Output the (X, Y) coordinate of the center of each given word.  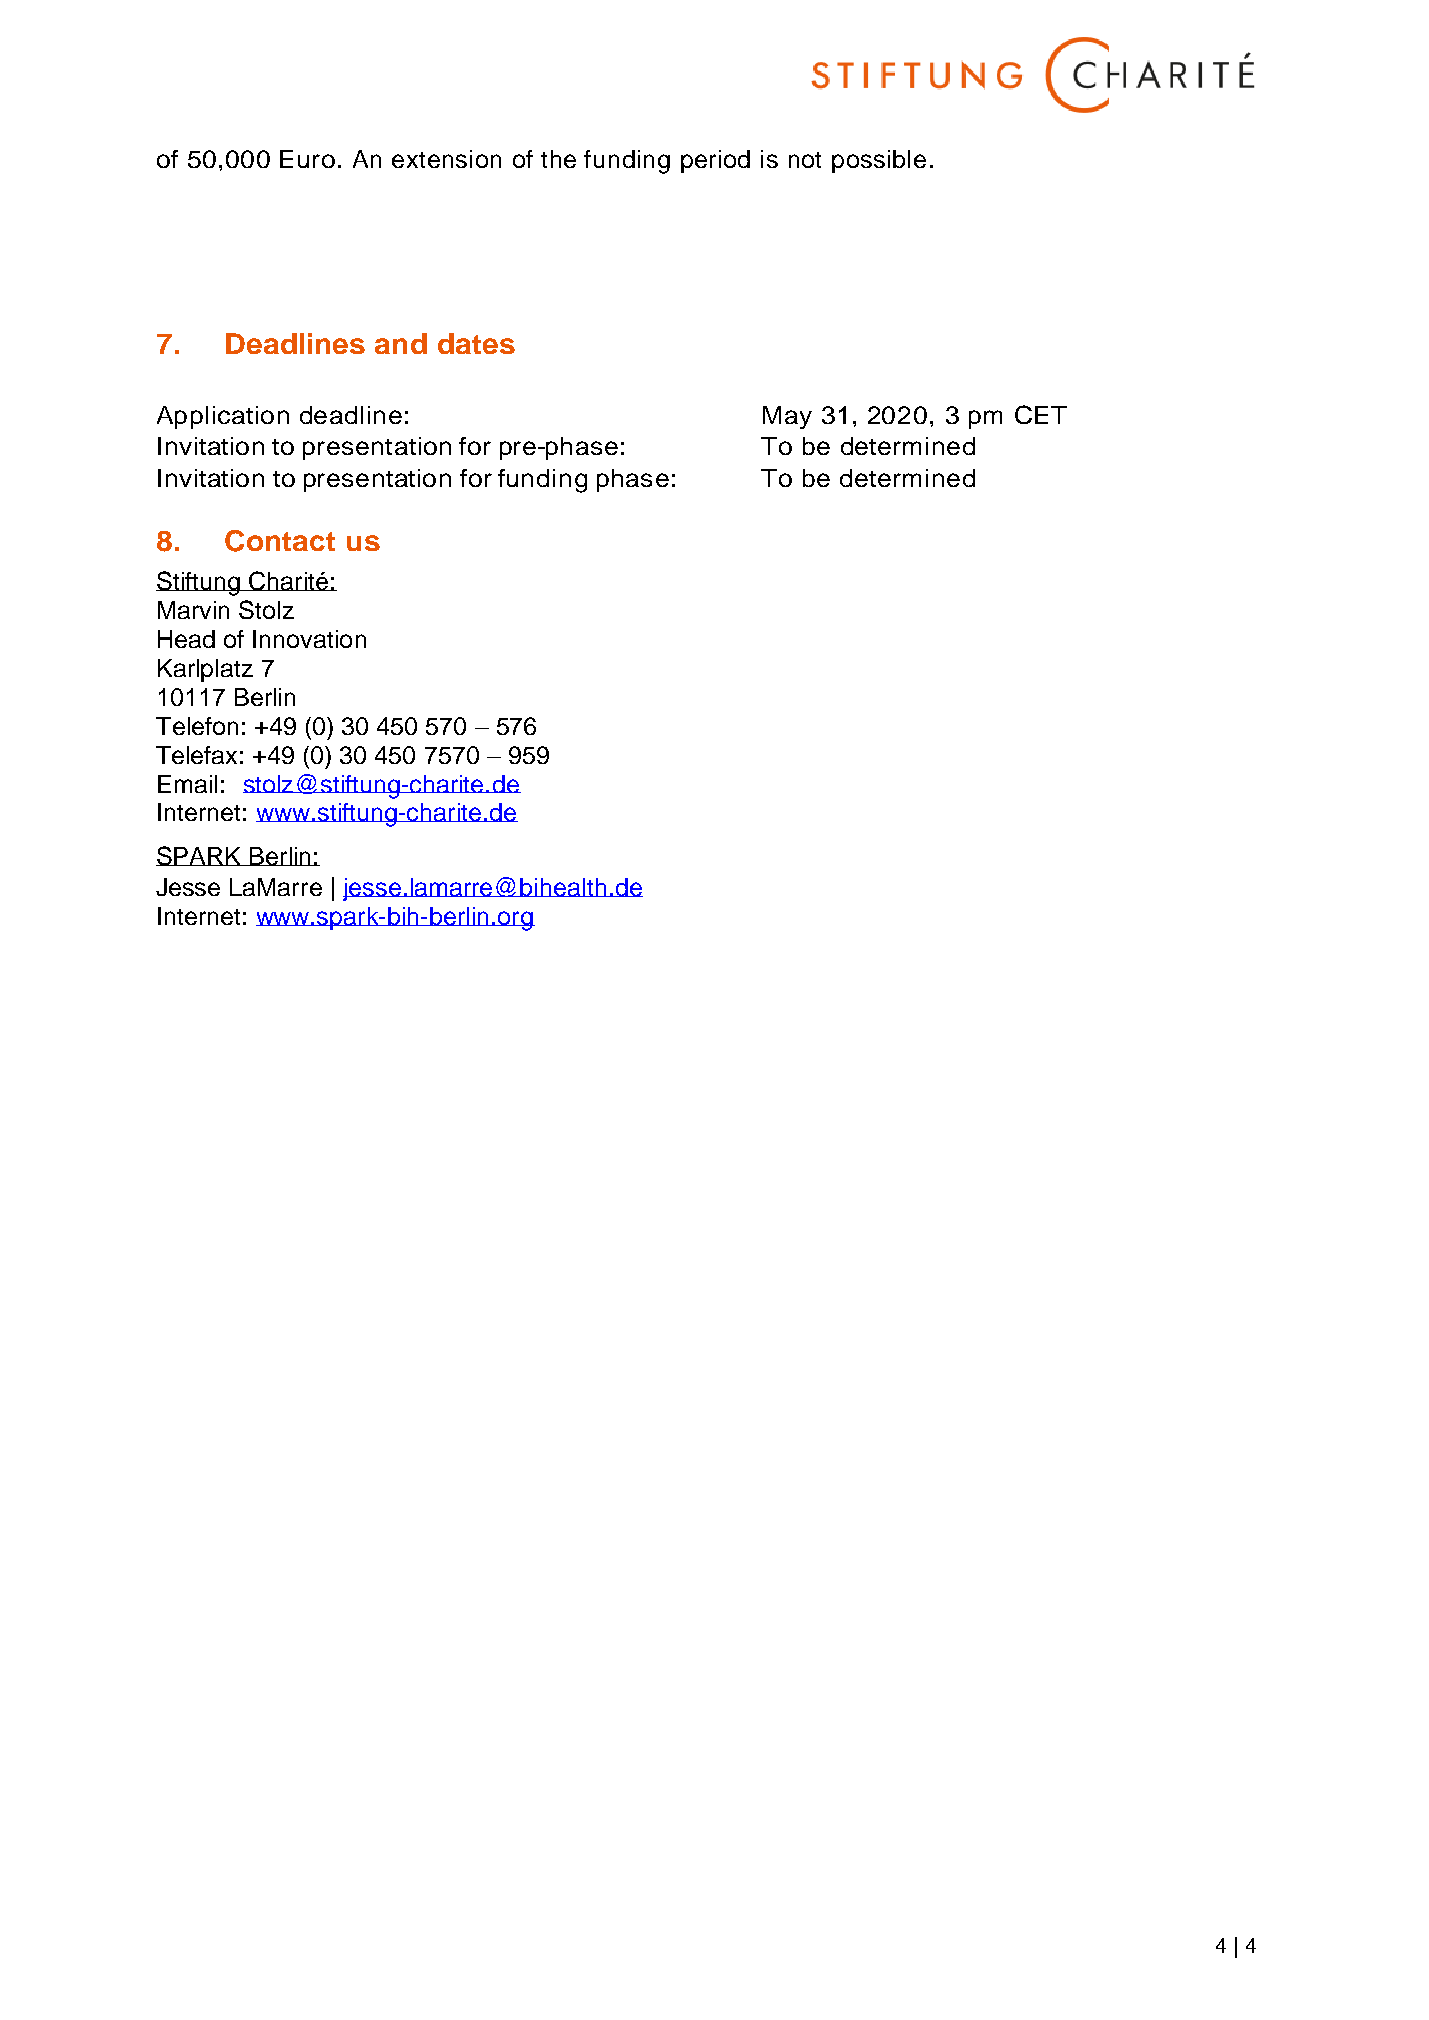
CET (1041, 414)
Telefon (197, 726)
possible (879, 161)
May (787, 417)
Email (187, 784)
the (558, 159)
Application (223, 417)
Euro (307, 159)
